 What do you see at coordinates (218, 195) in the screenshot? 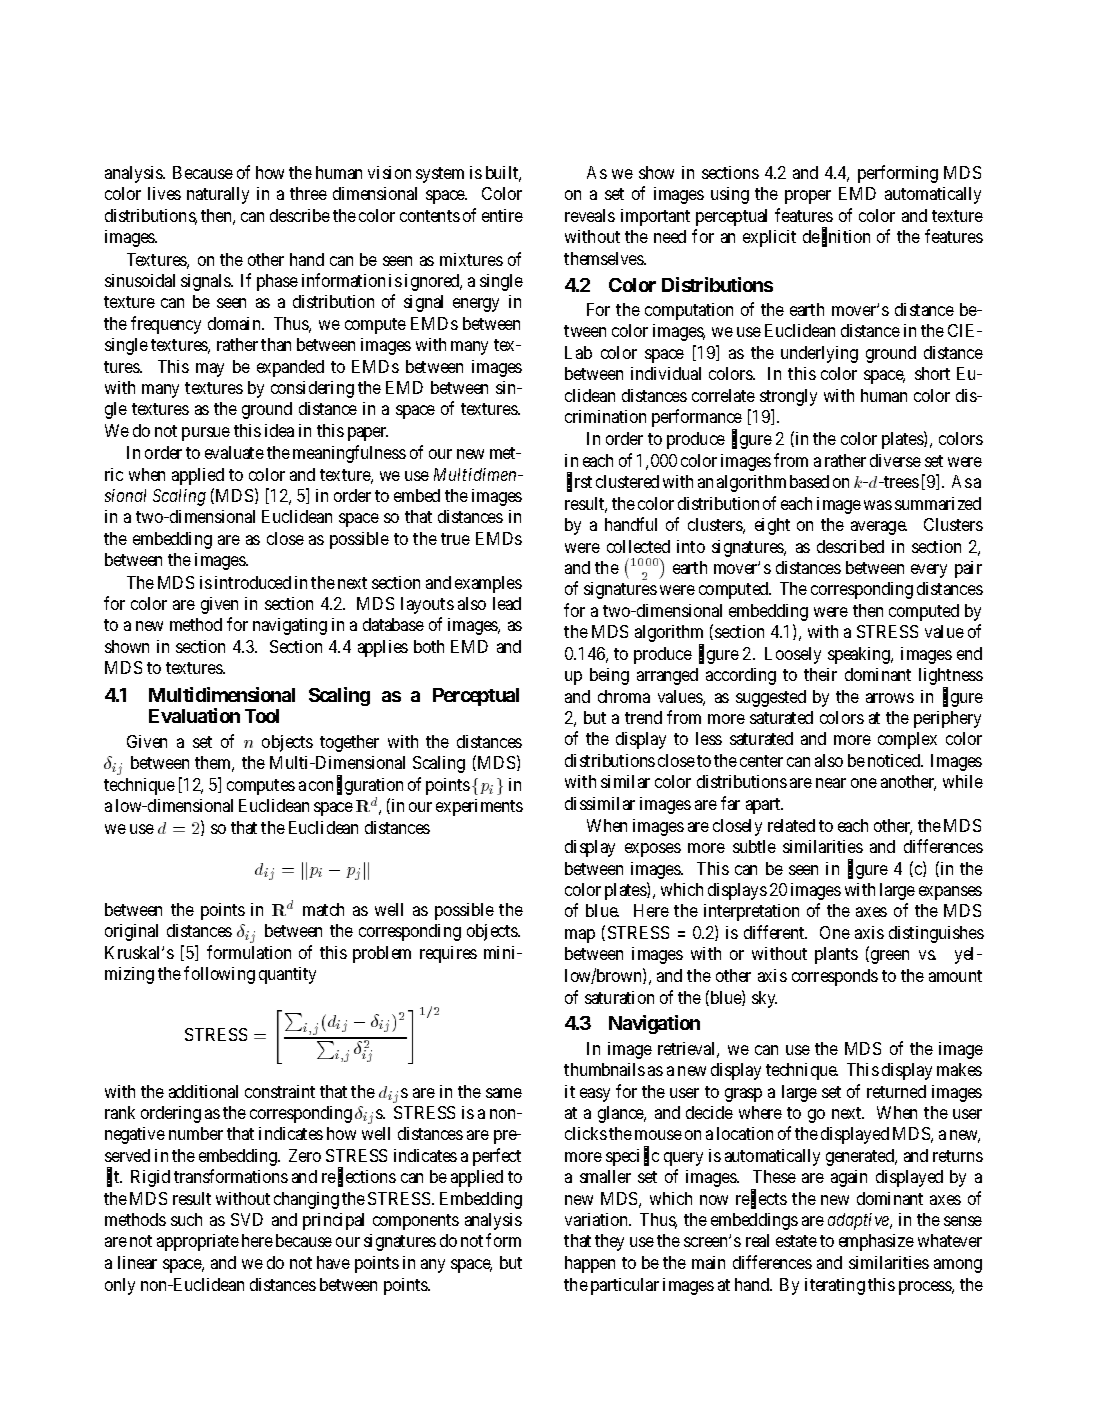
I see `naturally` at bounding box center [218, 195].
